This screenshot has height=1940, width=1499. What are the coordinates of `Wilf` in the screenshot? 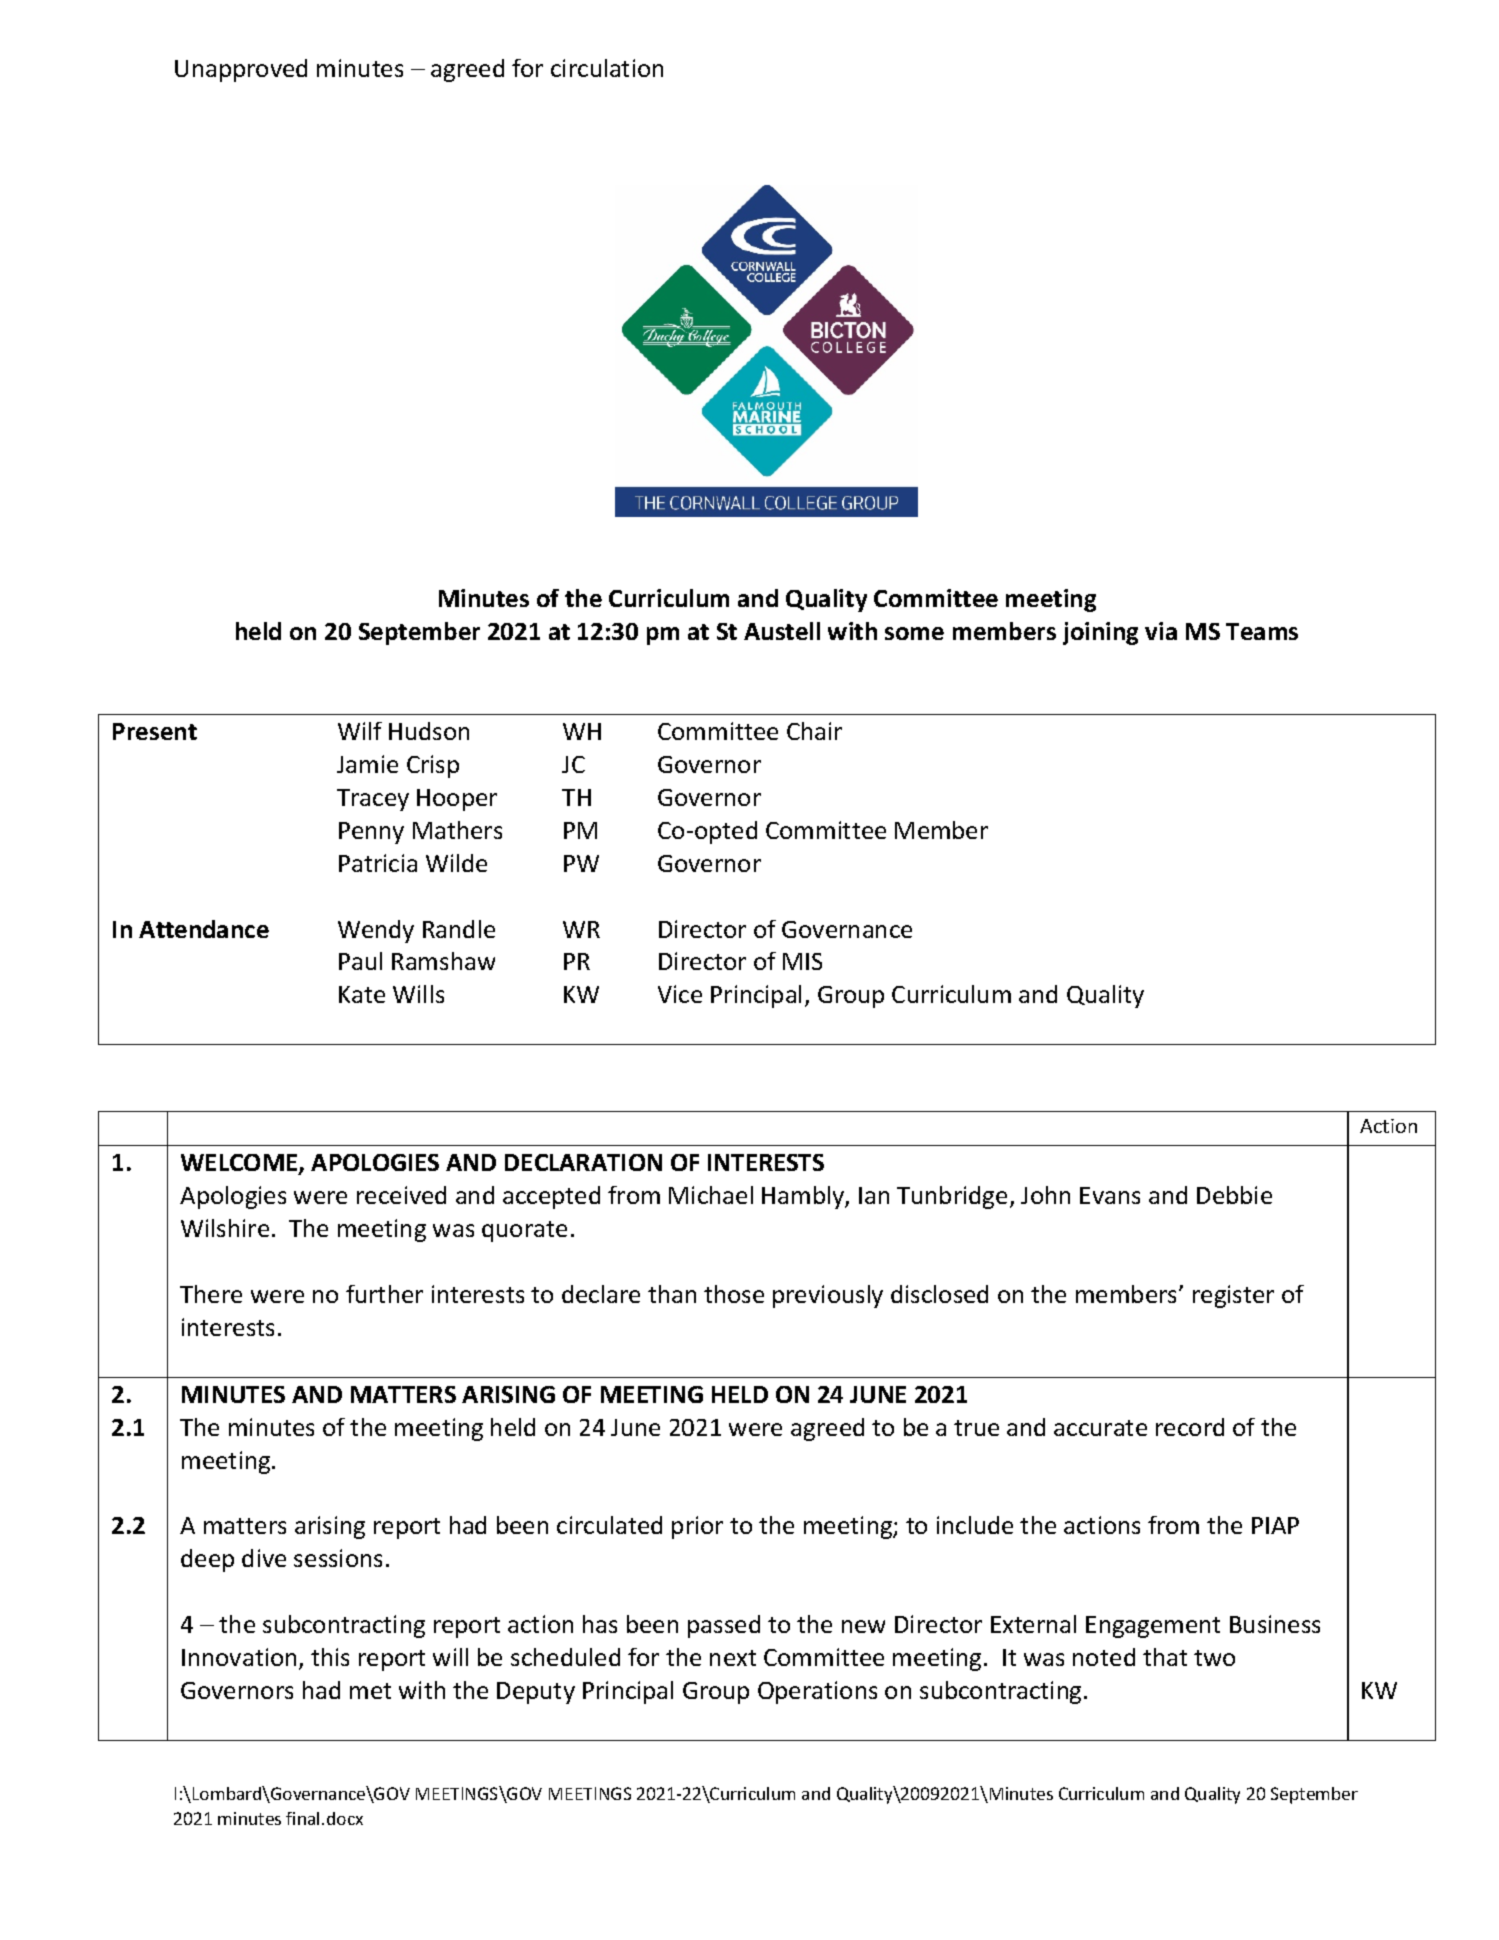 It's located at (360, 731).
